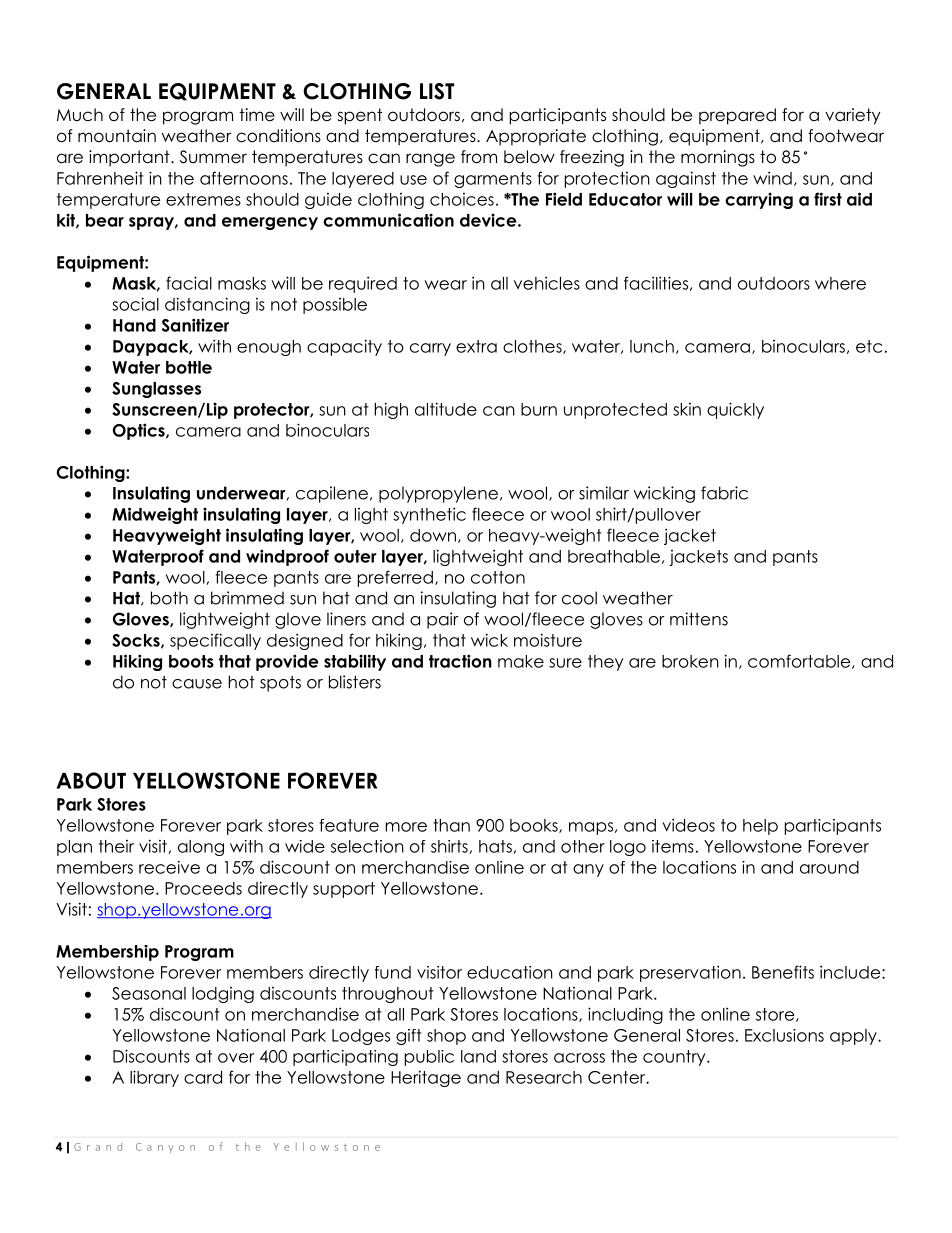 This screenshot has width=952, height=1233. Describe the element at coordinates (479, 157) in the screenshot. I see `from` at that location.
